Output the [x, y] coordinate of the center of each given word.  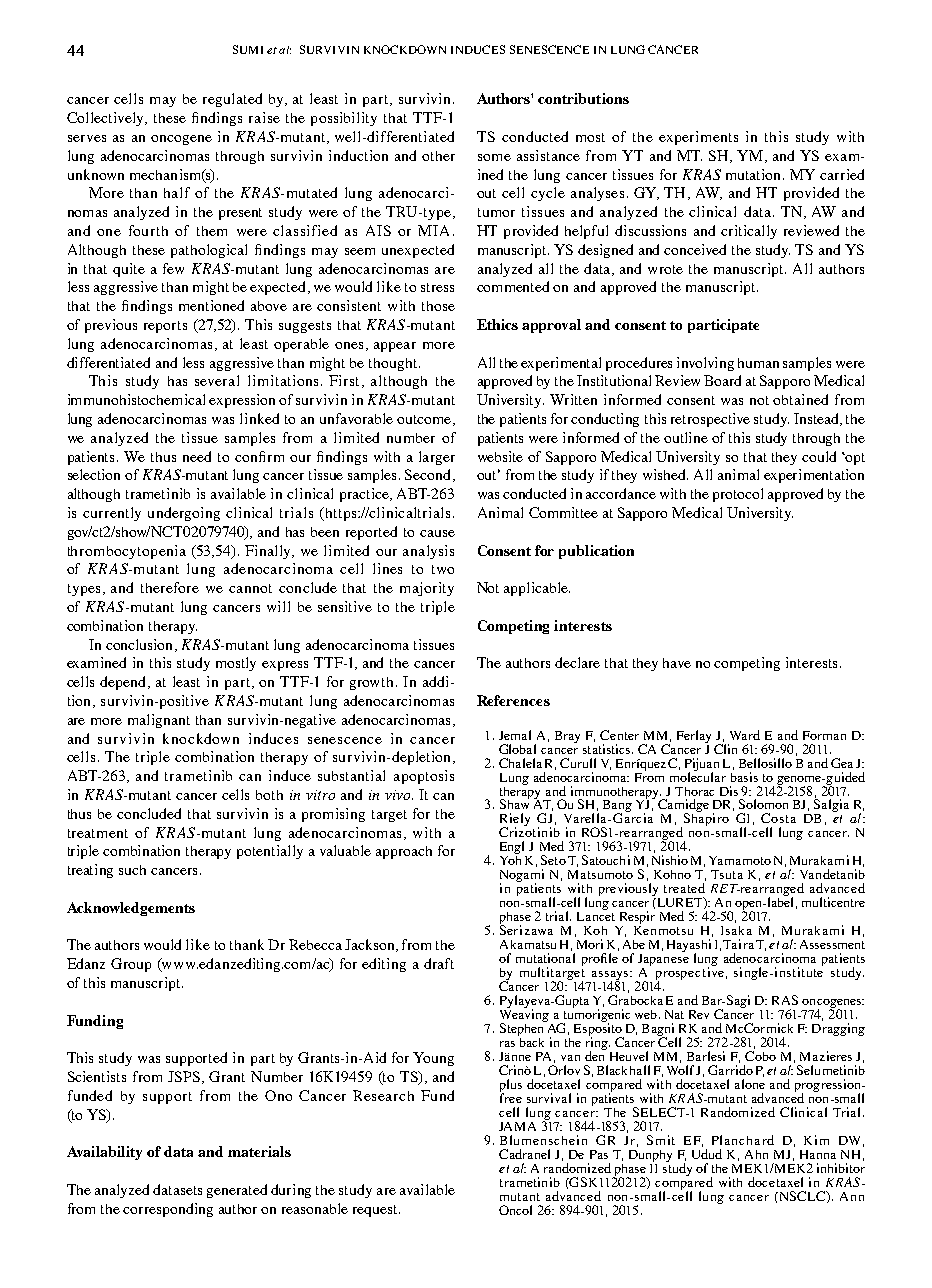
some [494, 157]
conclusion [139, 644]
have [677, 663]
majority [427, 589]
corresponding [168, 1210]
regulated [232, 100]
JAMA [517, 1126]
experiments [698, 138]
